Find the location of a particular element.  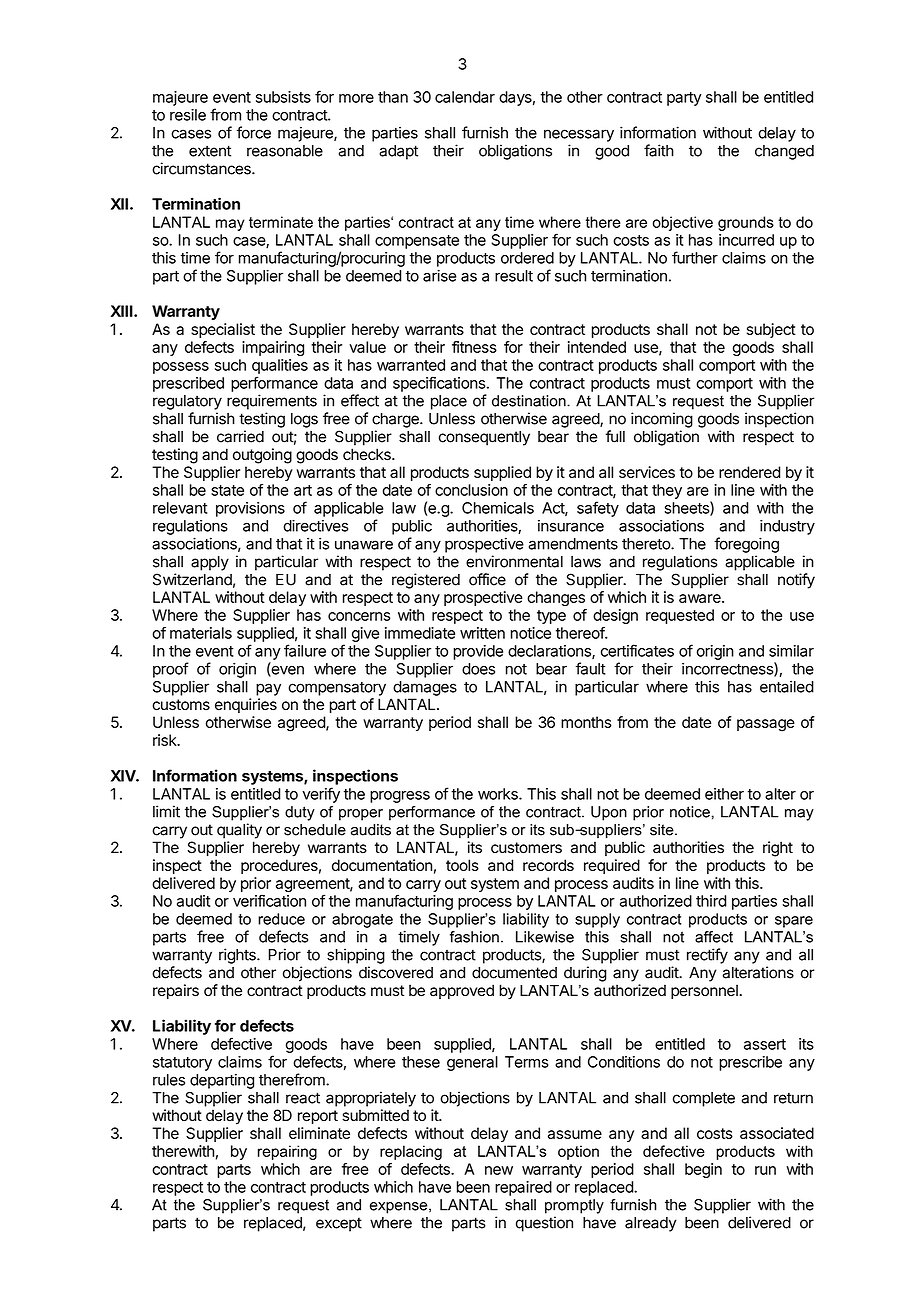

repairing is located at coordinates (287, 1152).
